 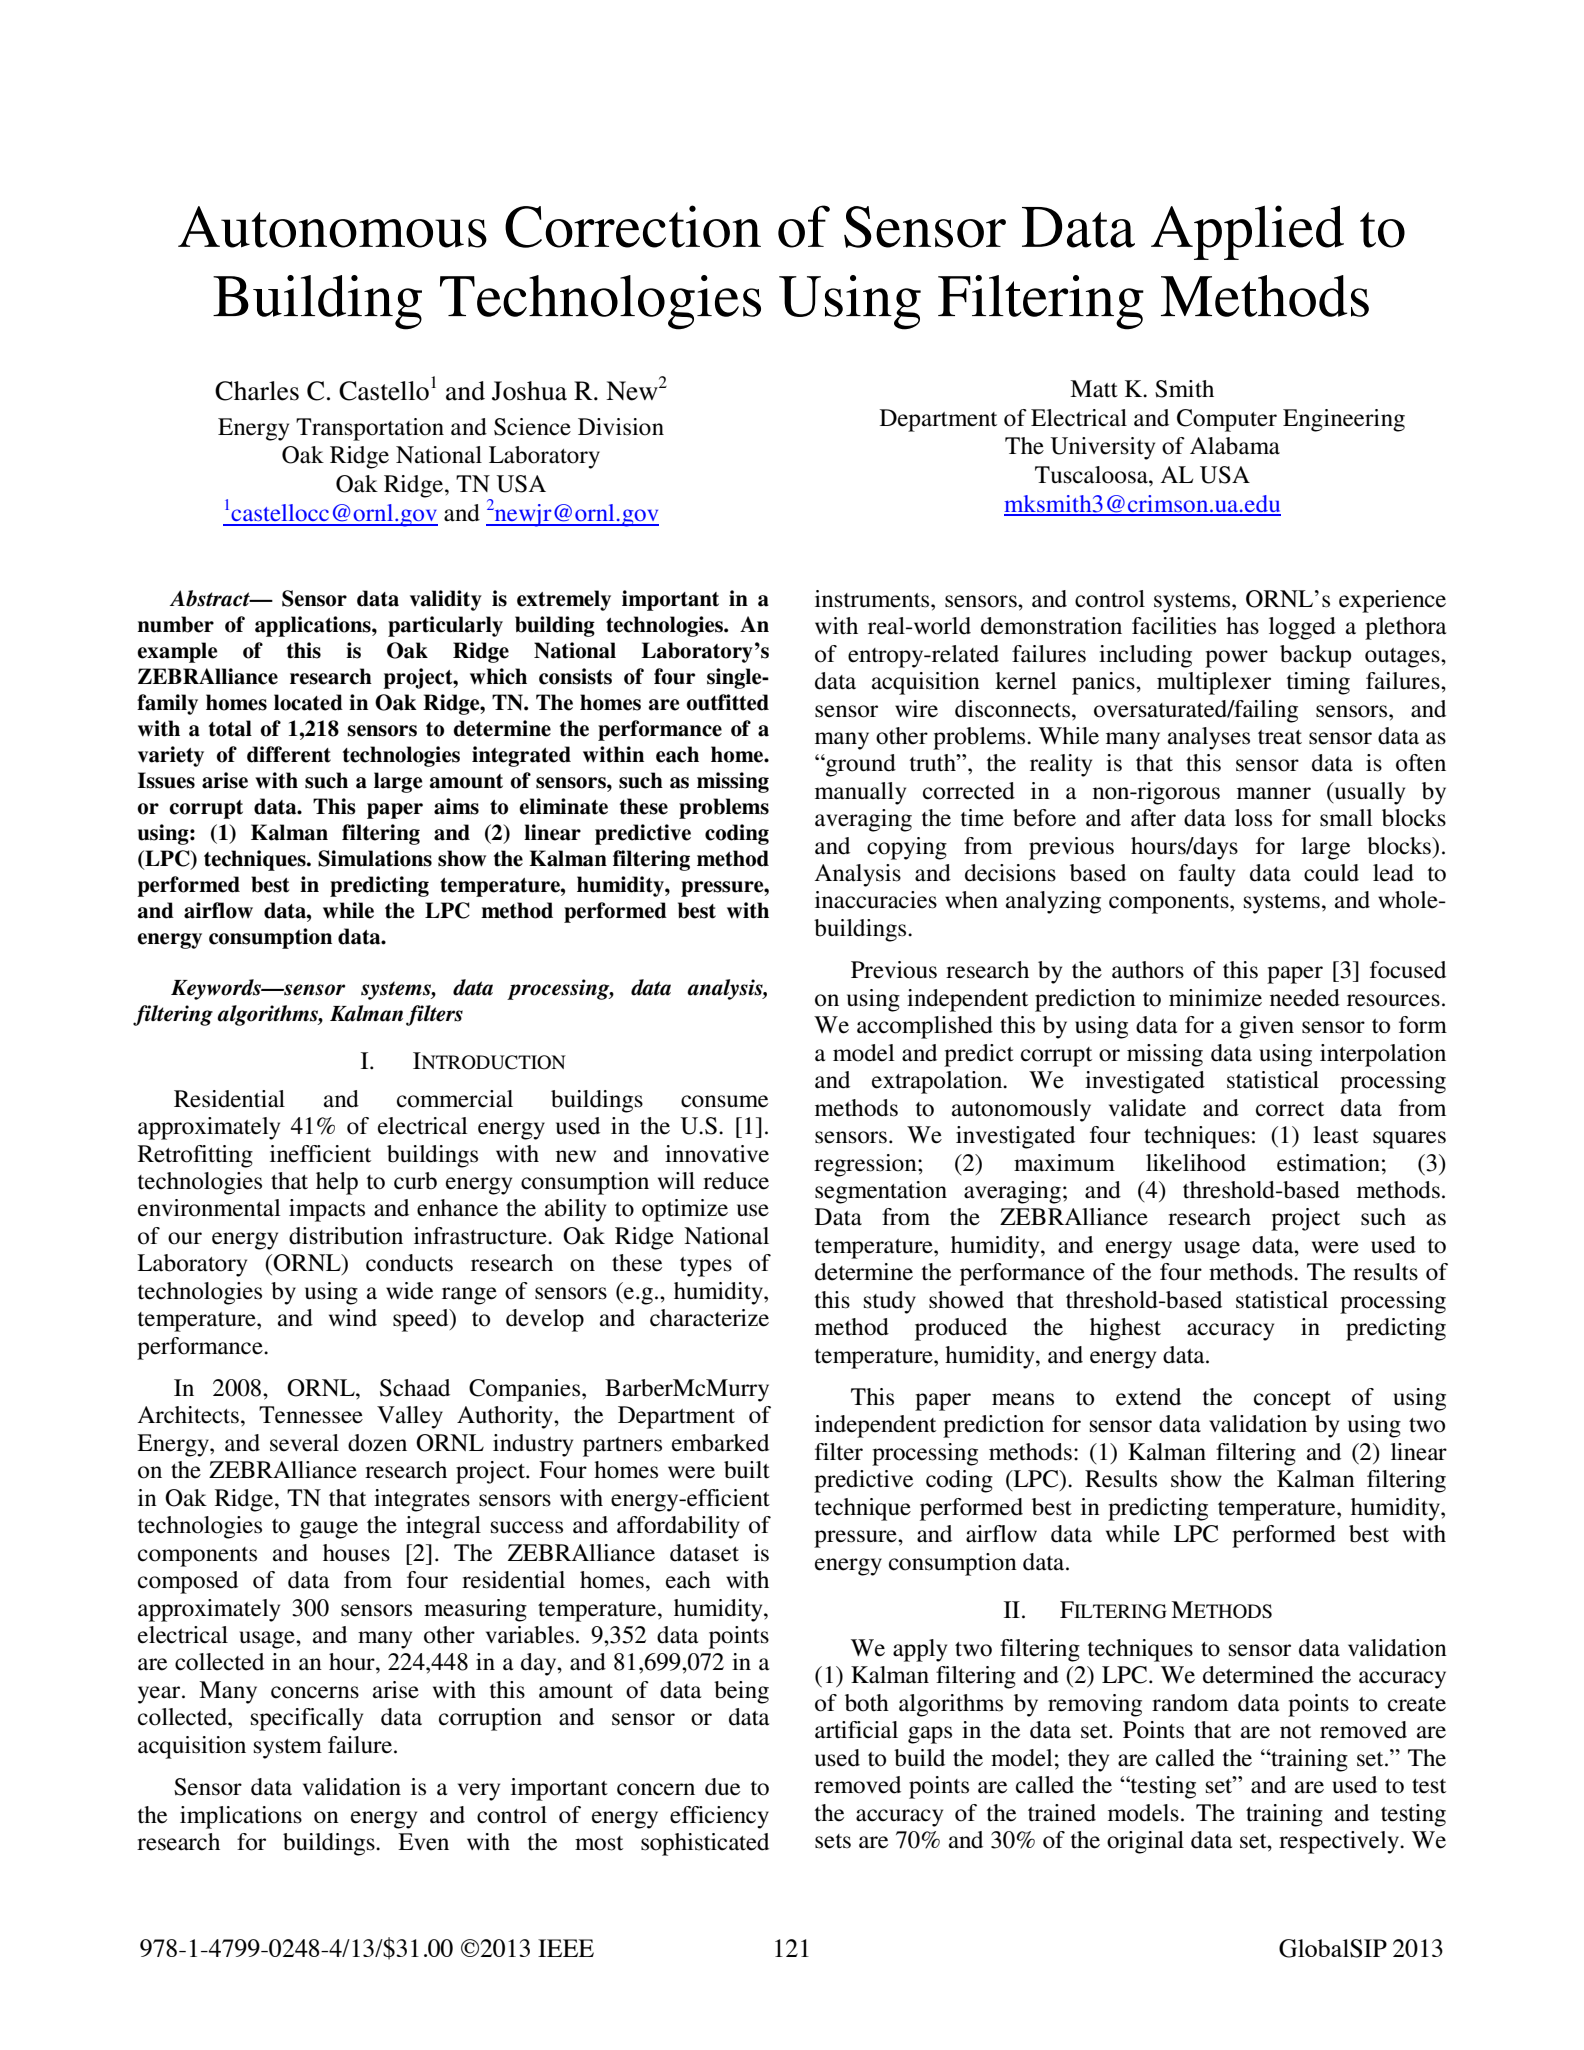 I want to click on Abstract, so click(x=211, y=598).
